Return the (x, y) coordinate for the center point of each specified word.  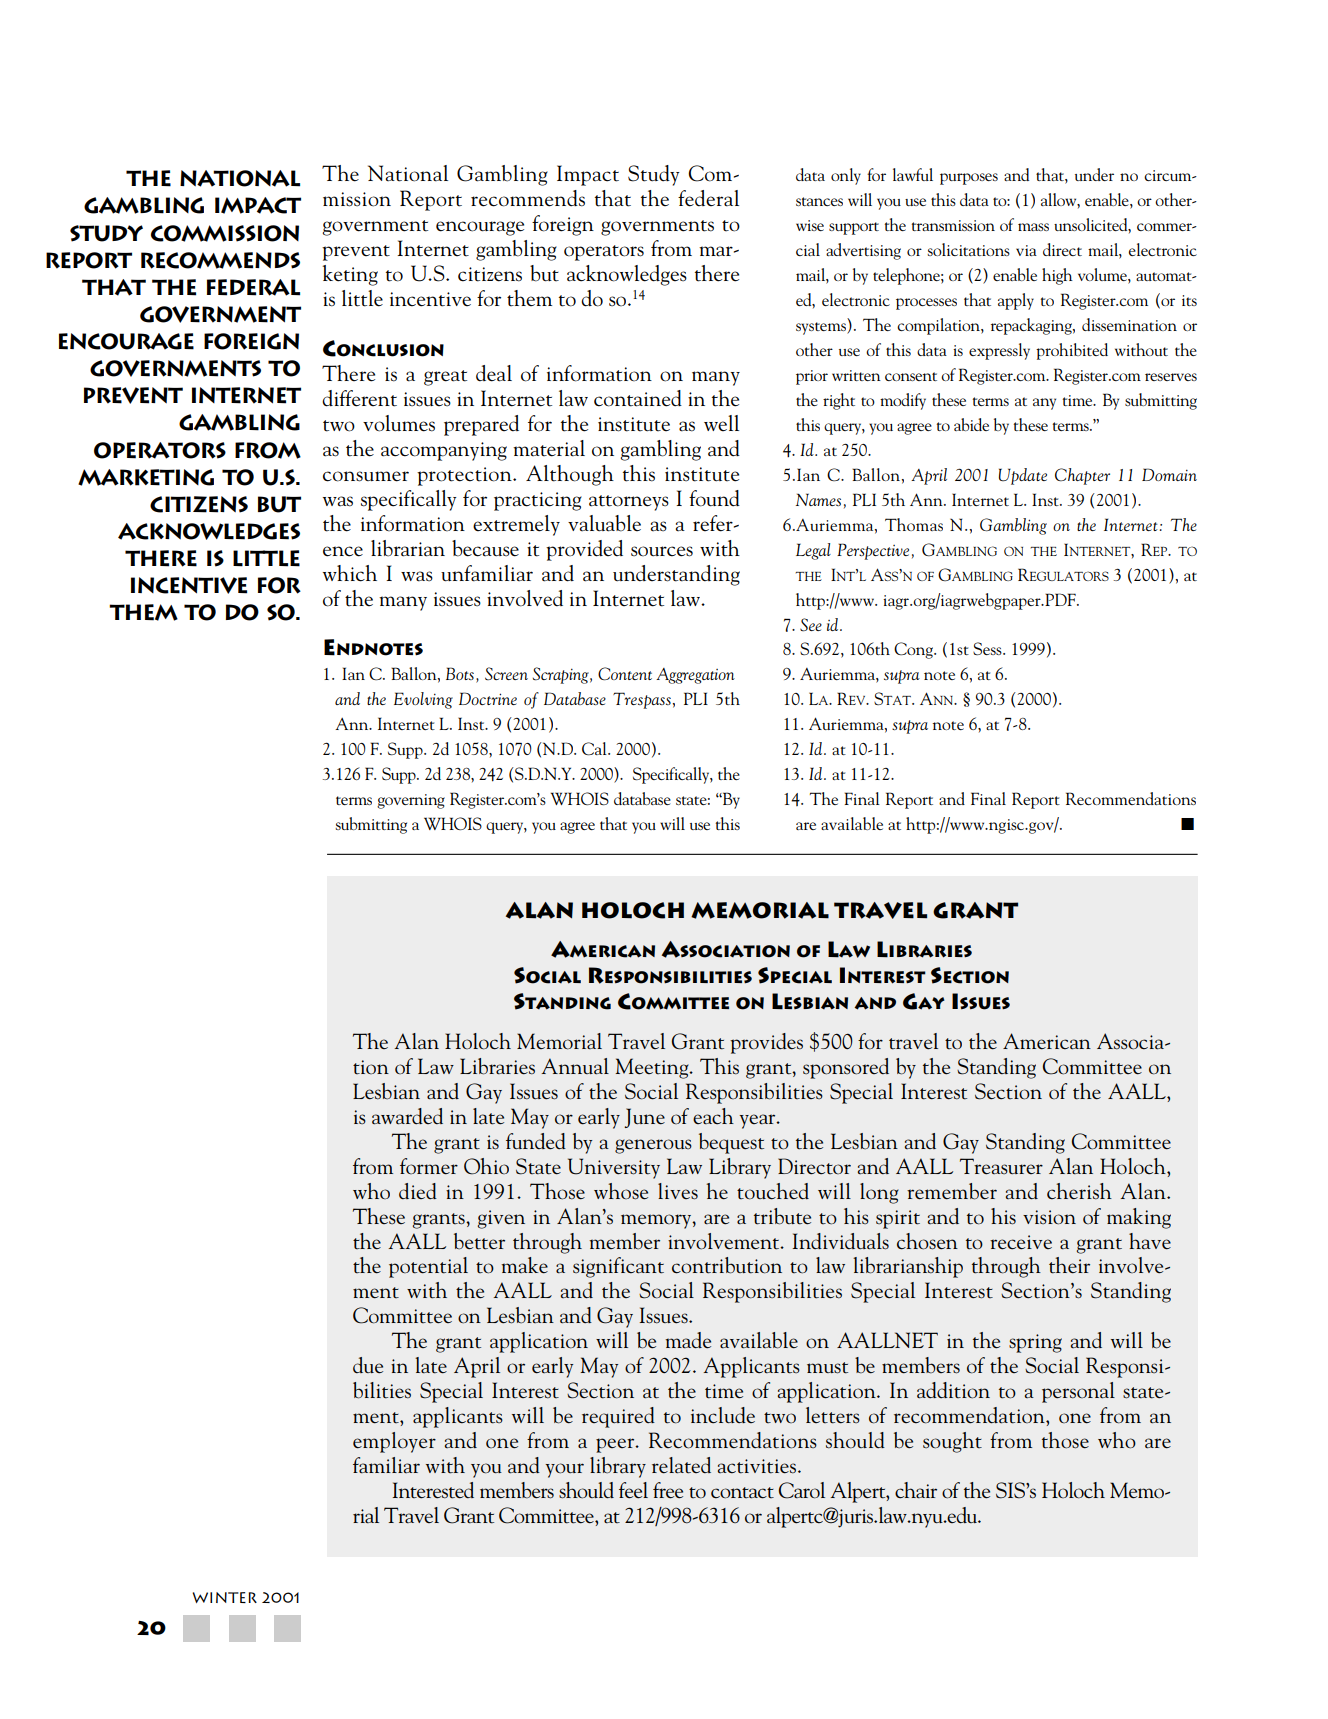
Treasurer (1001, 1166)
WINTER (224, 1597)
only (846, 176)
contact (742, 1493)
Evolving (423, 700)
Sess (988, 648)
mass (1033, 227)
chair (916, 1490)
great (445, 378)
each (713, 1116)
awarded (407, 1116)
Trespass (642, 700)
